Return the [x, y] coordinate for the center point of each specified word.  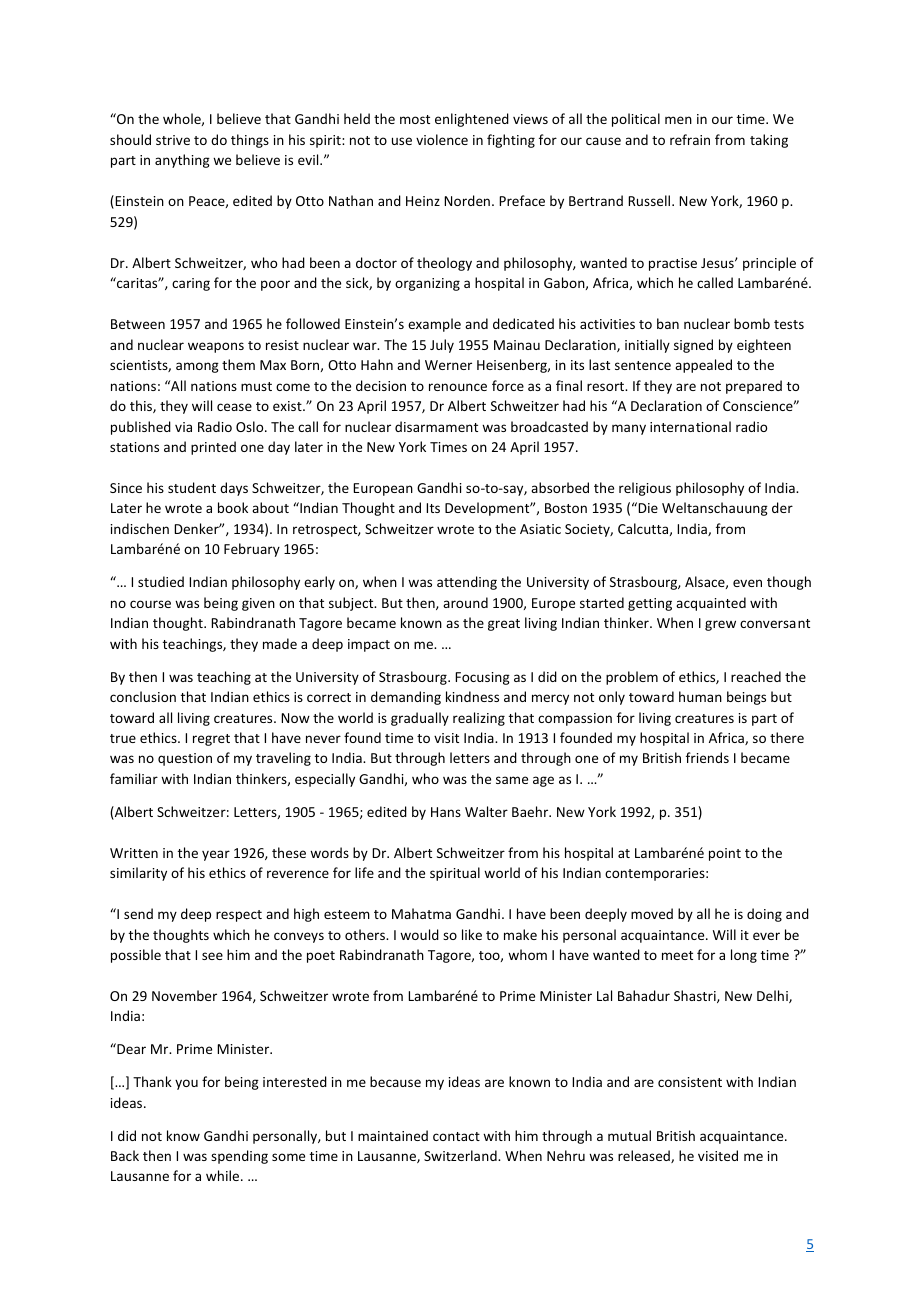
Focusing [482, 678]
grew [720, 625]
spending [239, 1157]
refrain [690, 139]
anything [182, 161]
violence [442, 139]
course [150, 604]
